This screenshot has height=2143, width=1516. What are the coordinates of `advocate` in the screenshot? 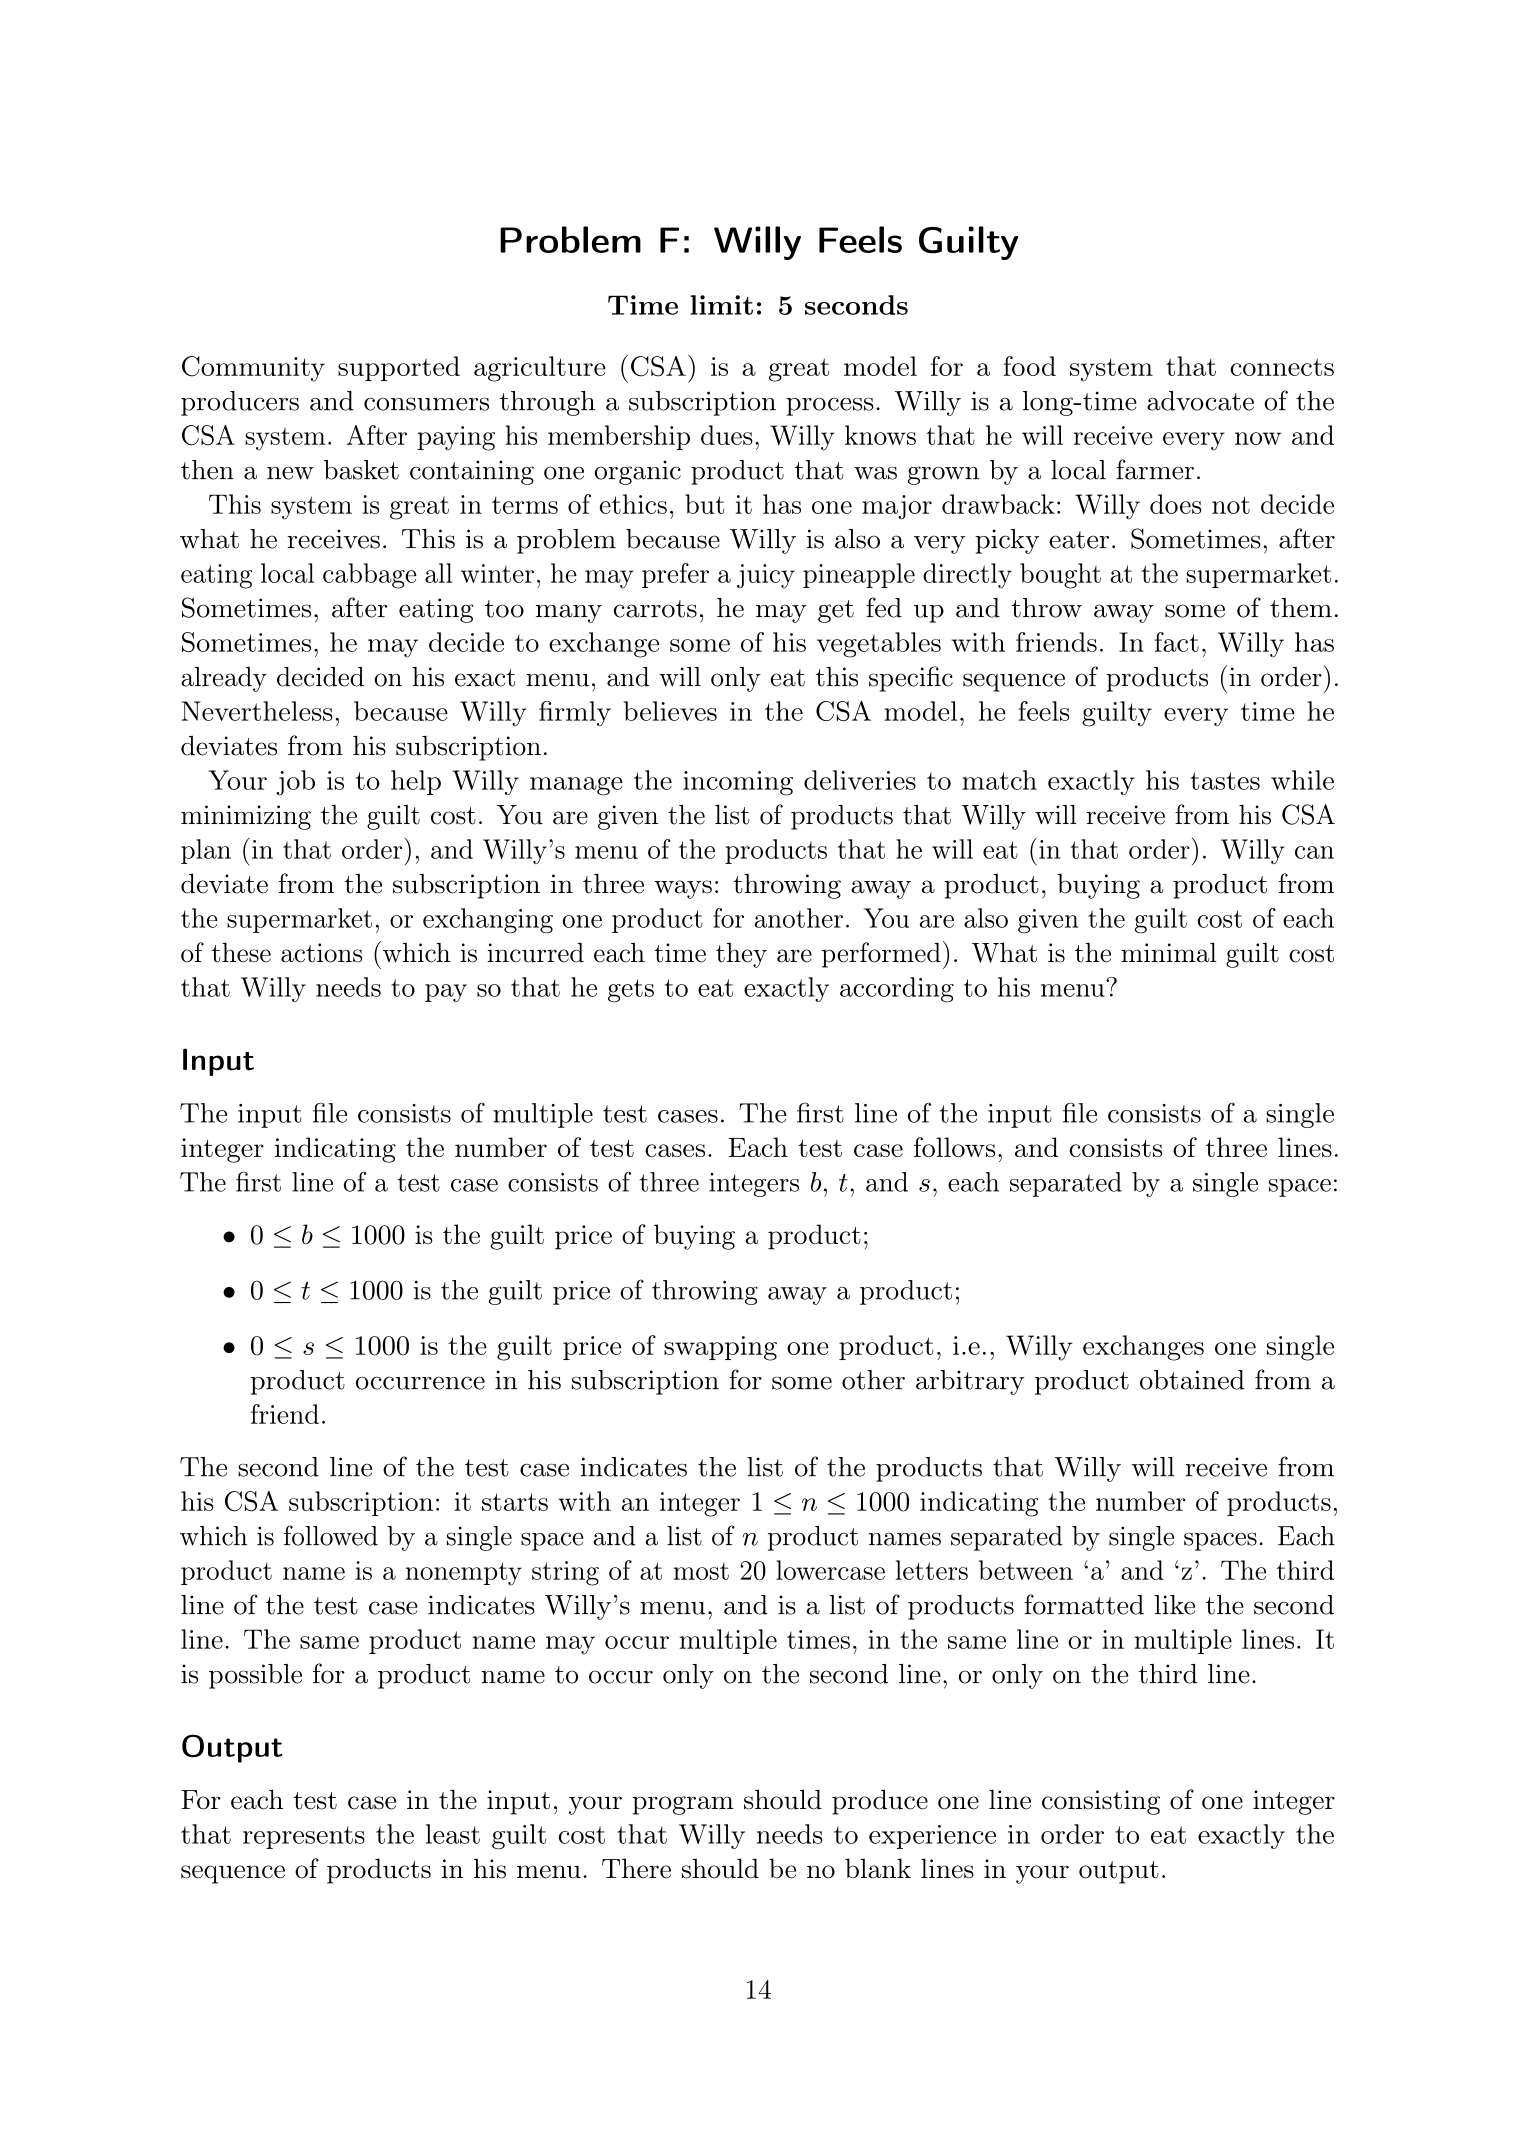 It's located at (1200, 401).
